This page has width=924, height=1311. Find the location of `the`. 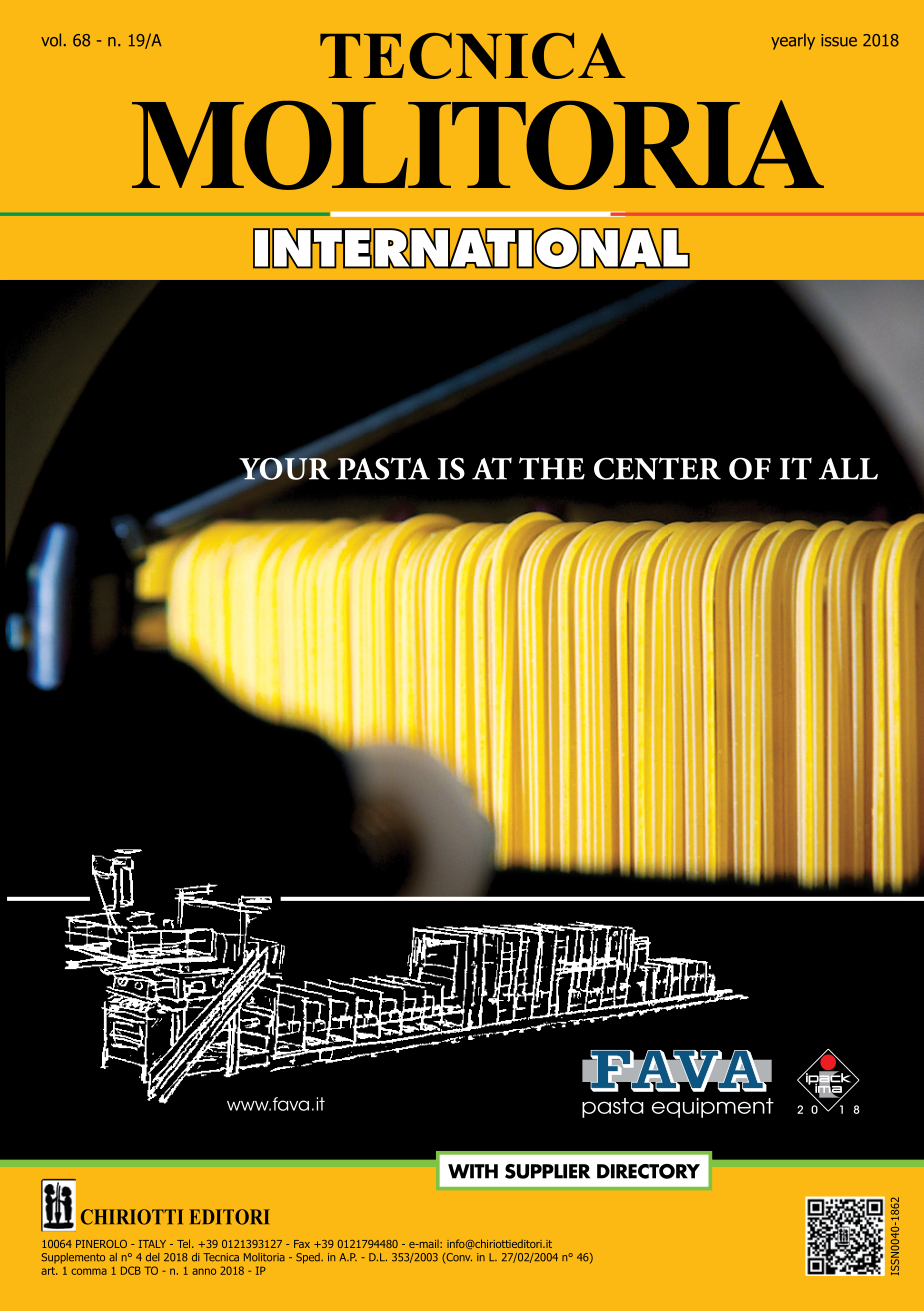

the is located at coordinates (552, 468).
